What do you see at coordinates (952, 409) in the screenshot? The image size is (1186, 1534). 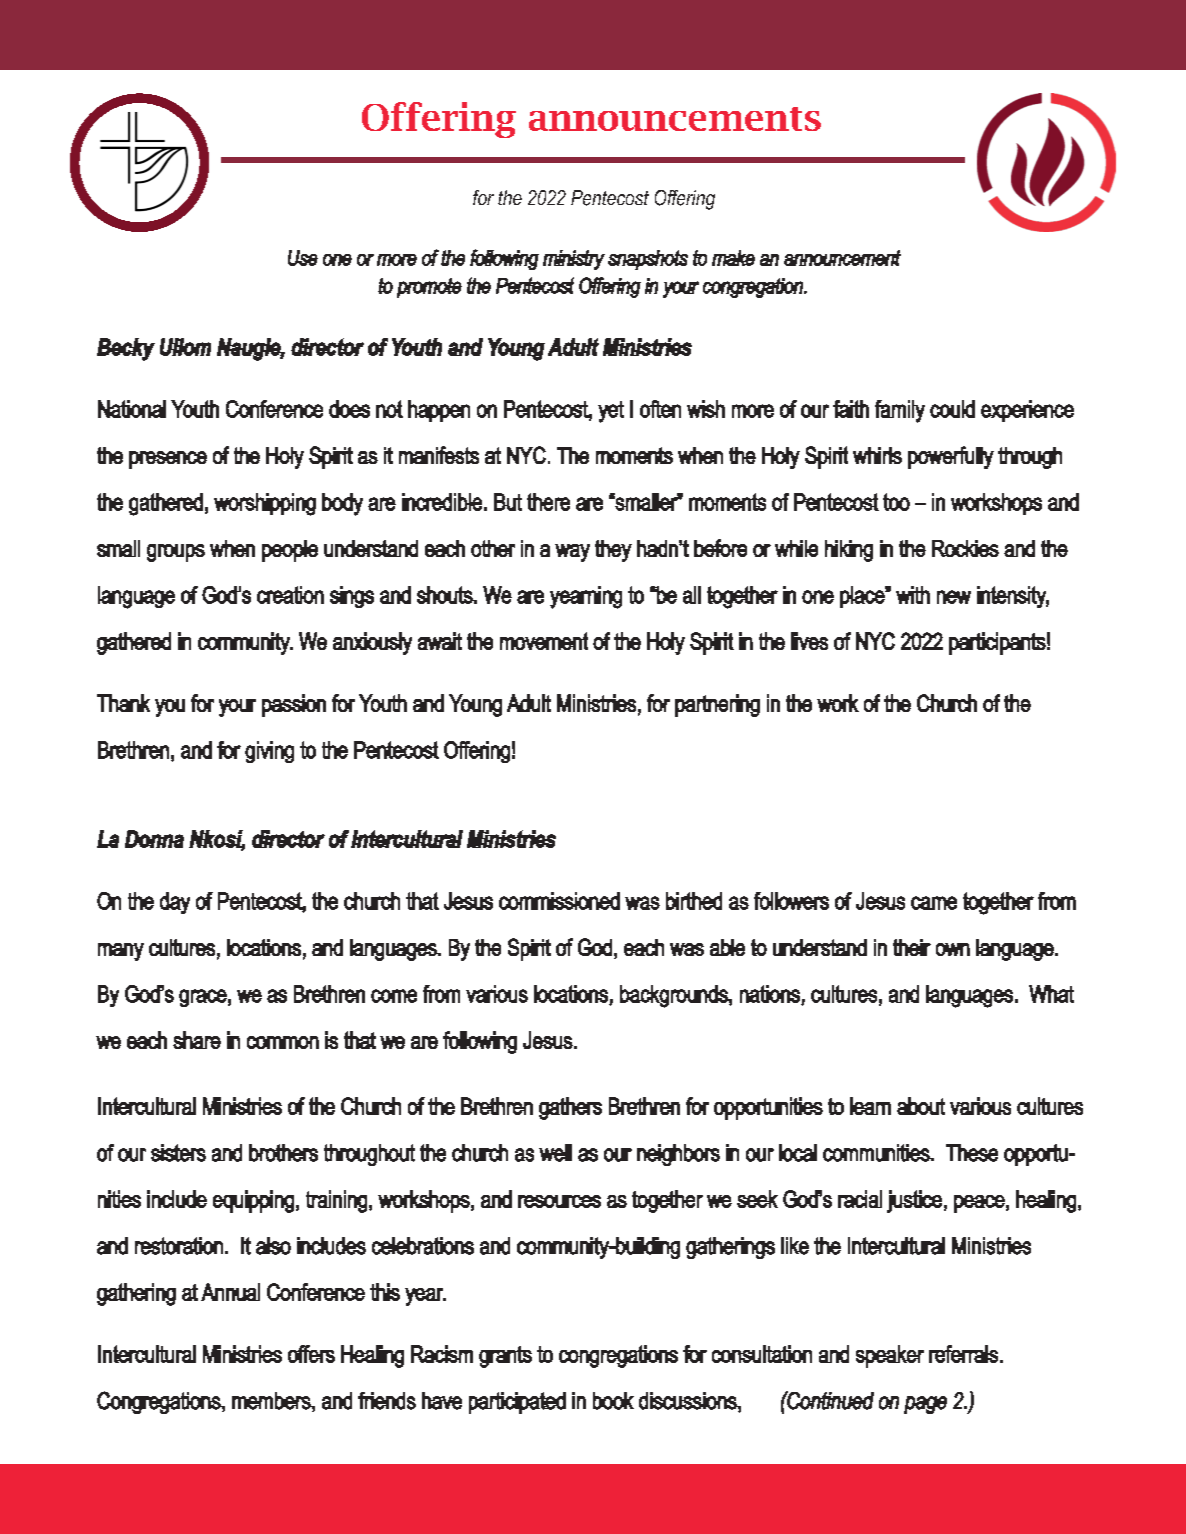 I see `could` at bounding box center [952, 409].
